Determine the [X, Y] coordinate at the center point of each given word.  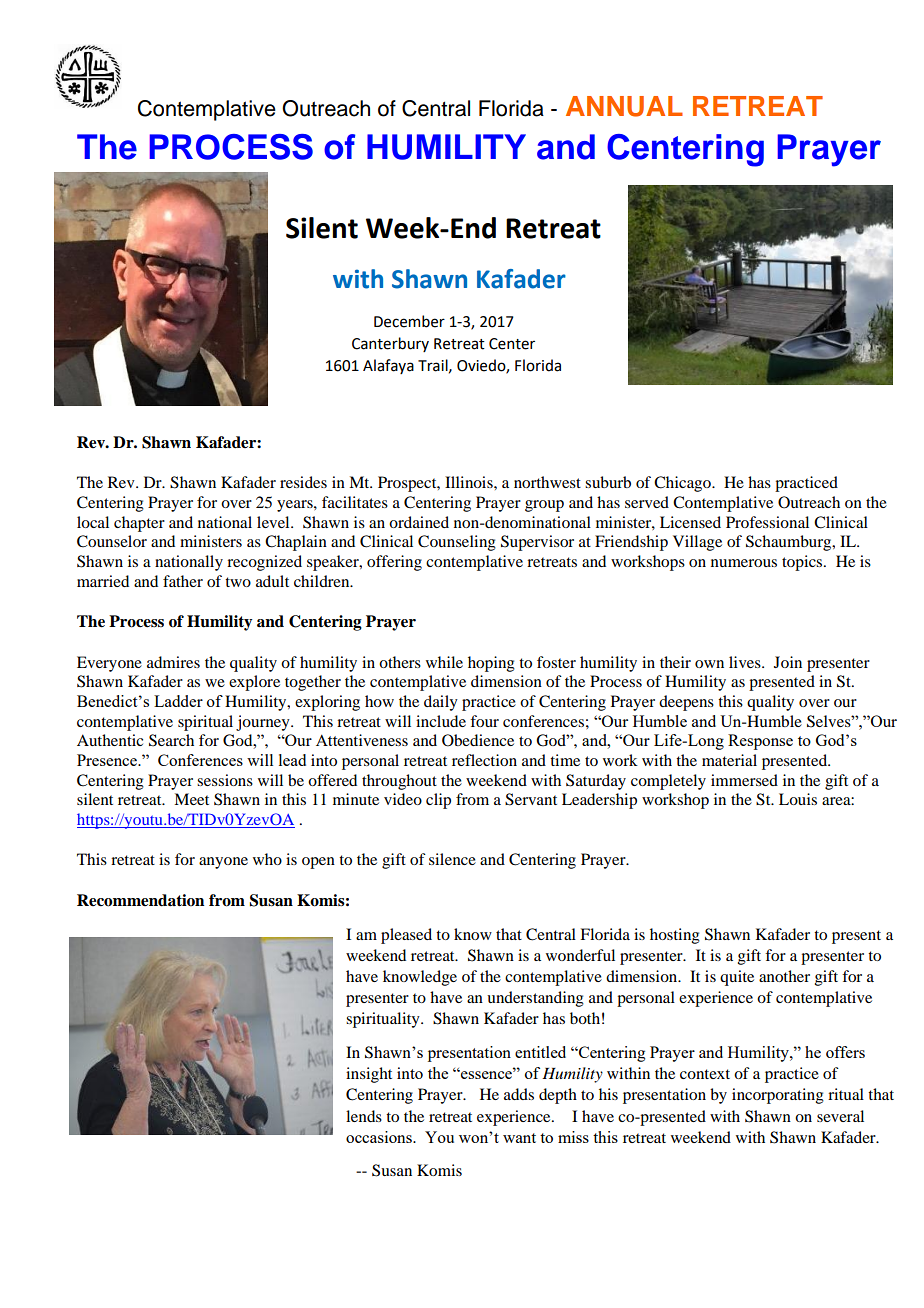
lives [746, 662]
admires [173, 662]
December [409, 321]
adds [519, 1094]
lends [364, 1116]
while [444, 662]
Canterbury [390, 344]
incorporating [778, 1096]
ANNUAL [624, 106]
